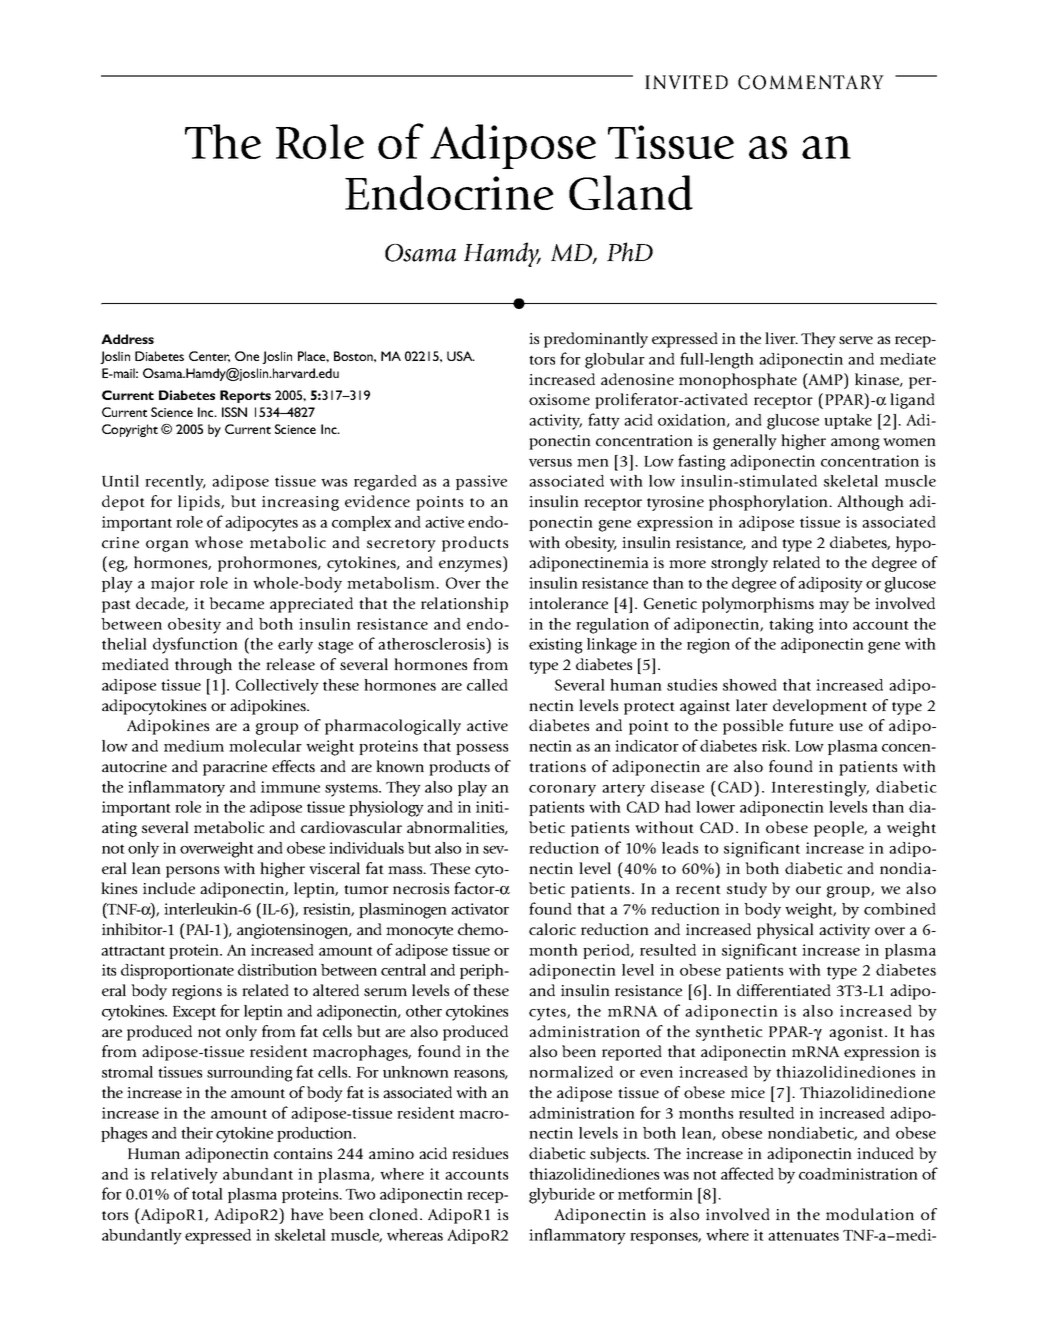 The image size is (1038, 1344). What do you see at coordinates (791, 626) in the screenshot?
I see `taking` at bounding box center [791, 626].
